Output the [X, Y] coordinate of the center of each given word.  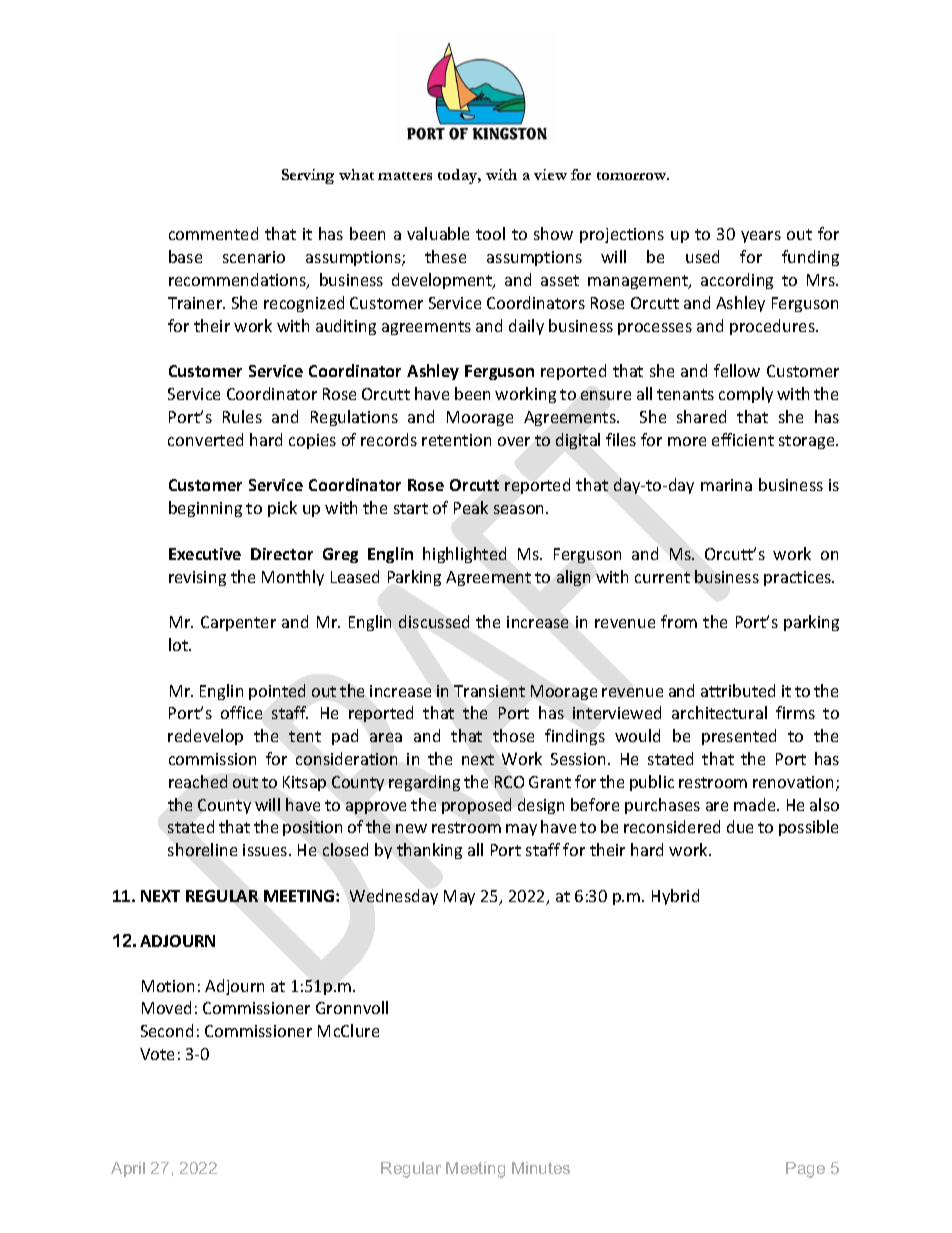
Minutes [541, 1168]
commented [213, 233]
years [761, 237]
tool [490, 233]
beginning [205, 509]
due [740, 826]
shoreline [202, 849]
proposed [476, 806]
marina [726, 485]
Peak [471, 507]
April [128, 1169]
